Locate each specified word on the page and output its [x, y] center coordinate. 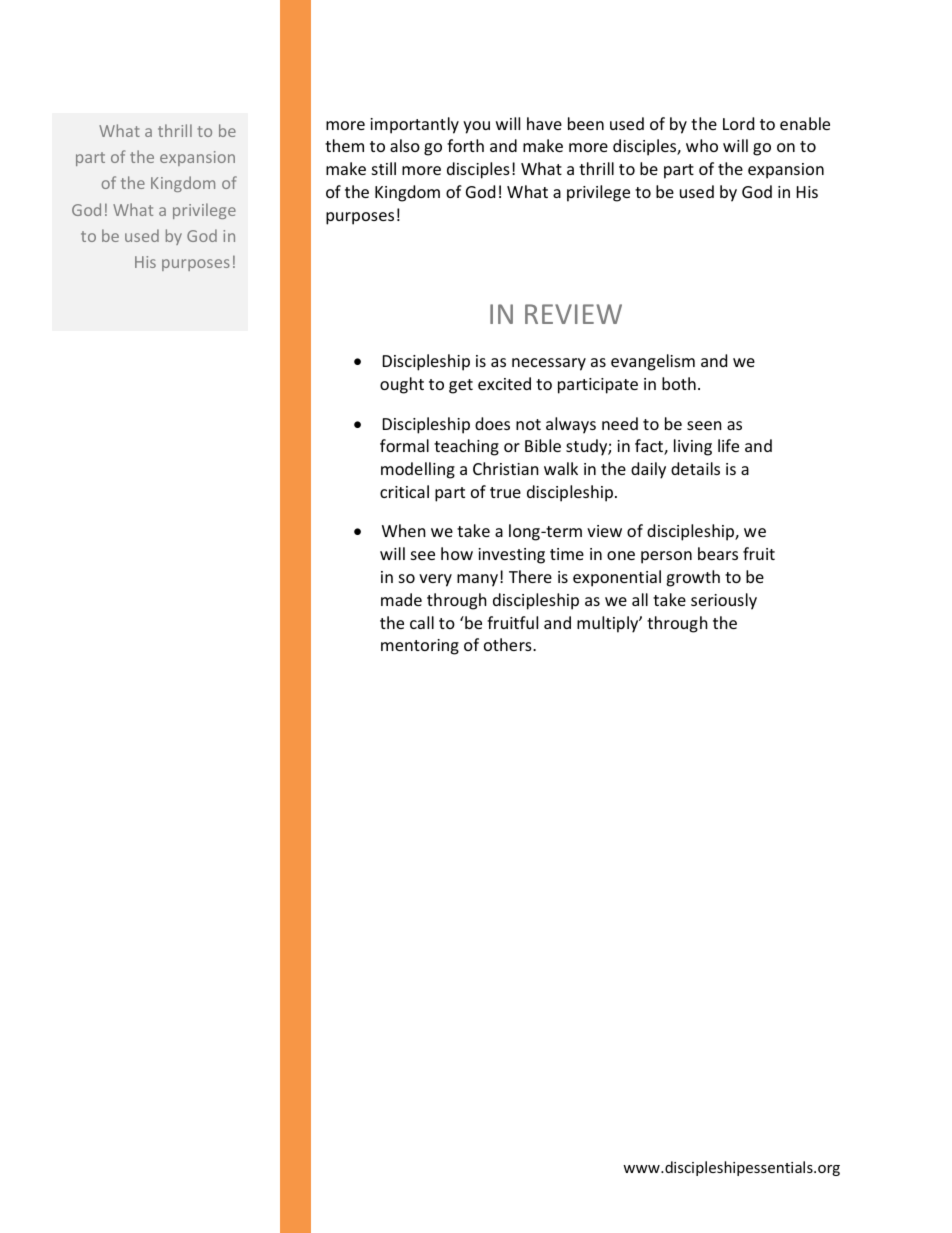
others [509, 644]
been [586, 123]
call [422, 622]
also [405, 145]
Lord [738, 123]
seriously [724, 601]
